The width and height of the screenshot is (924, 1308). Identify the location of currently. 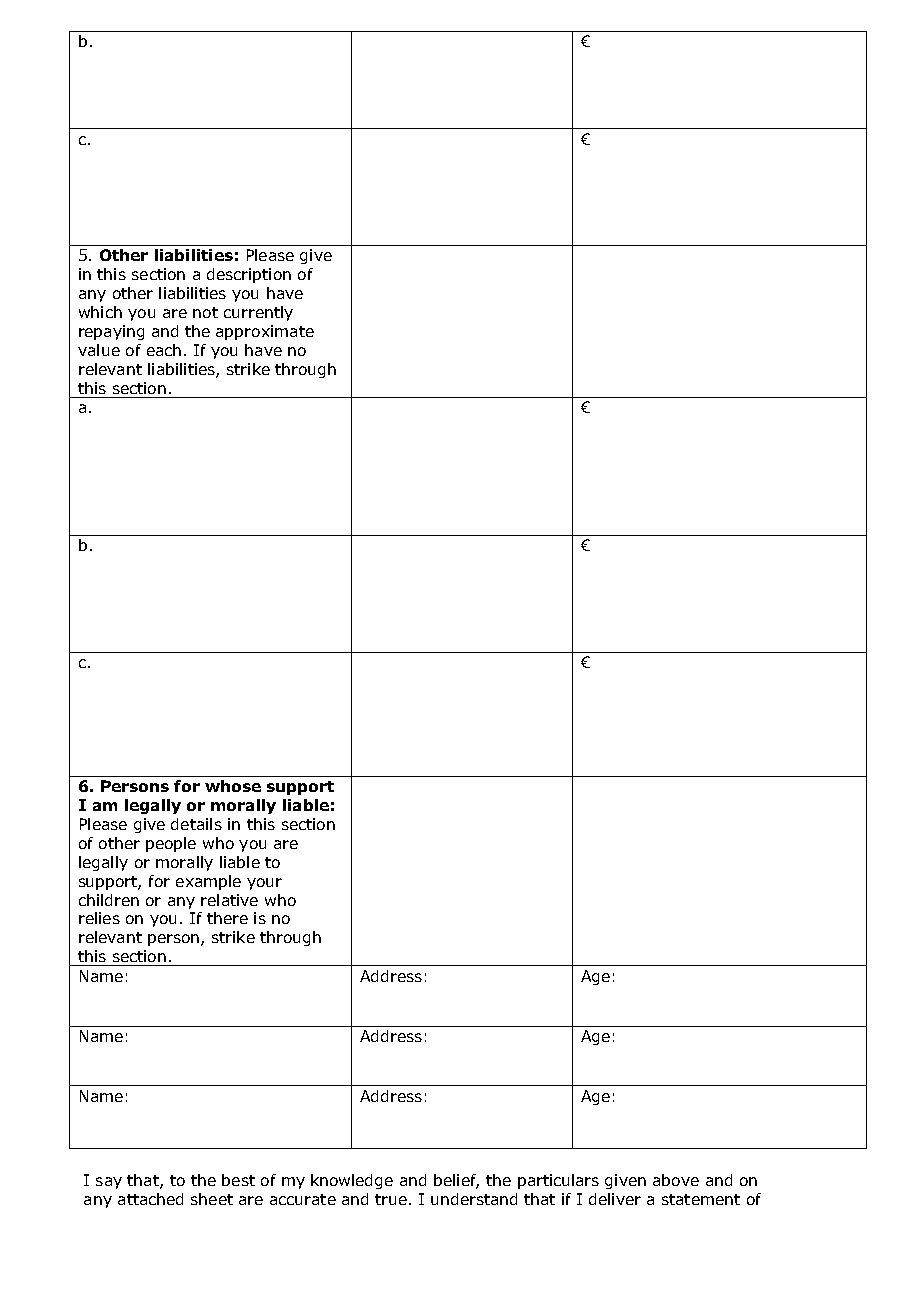
(258, 313).
